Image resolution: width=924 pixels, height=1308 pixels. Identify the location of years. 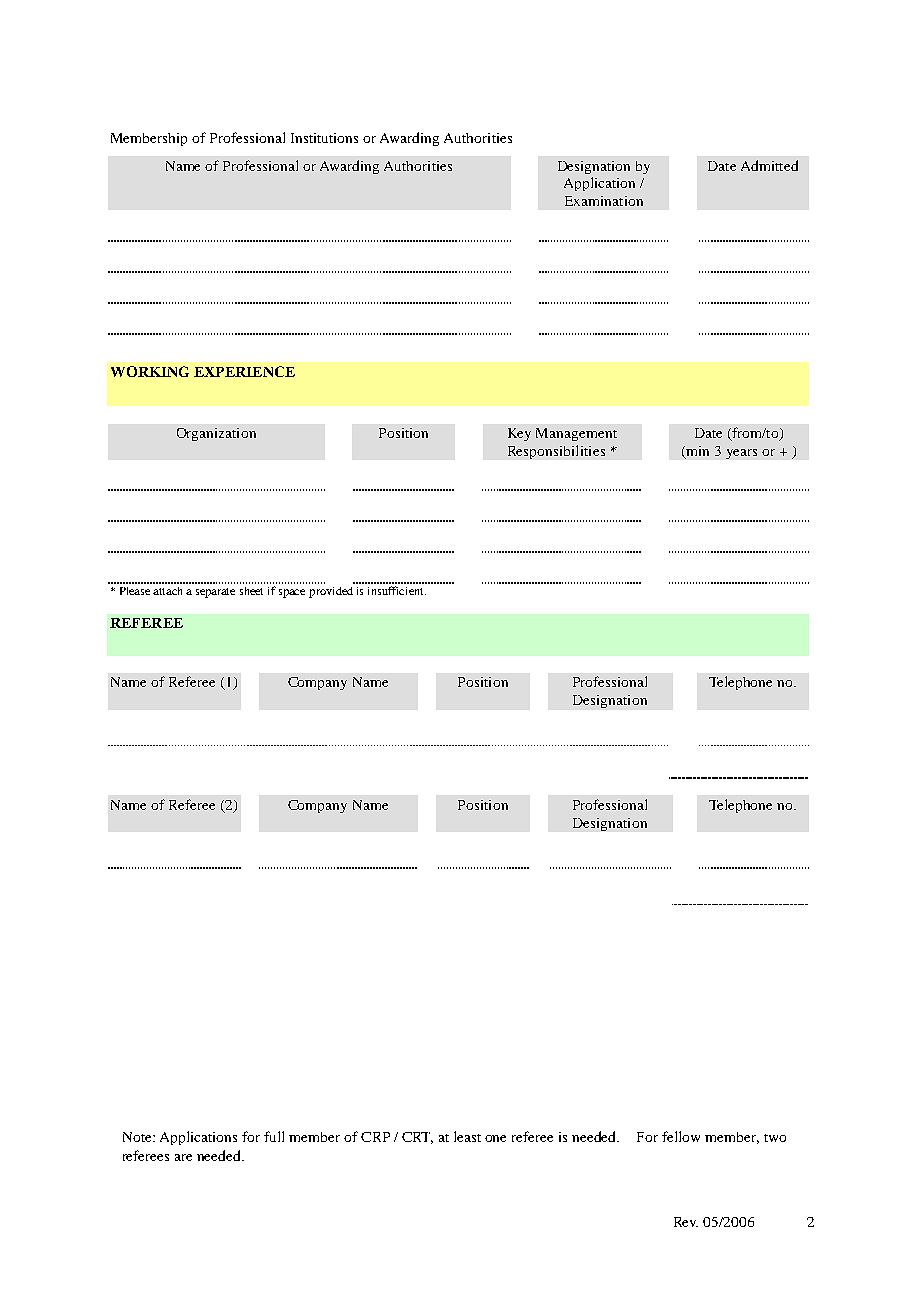
(741, 454).
